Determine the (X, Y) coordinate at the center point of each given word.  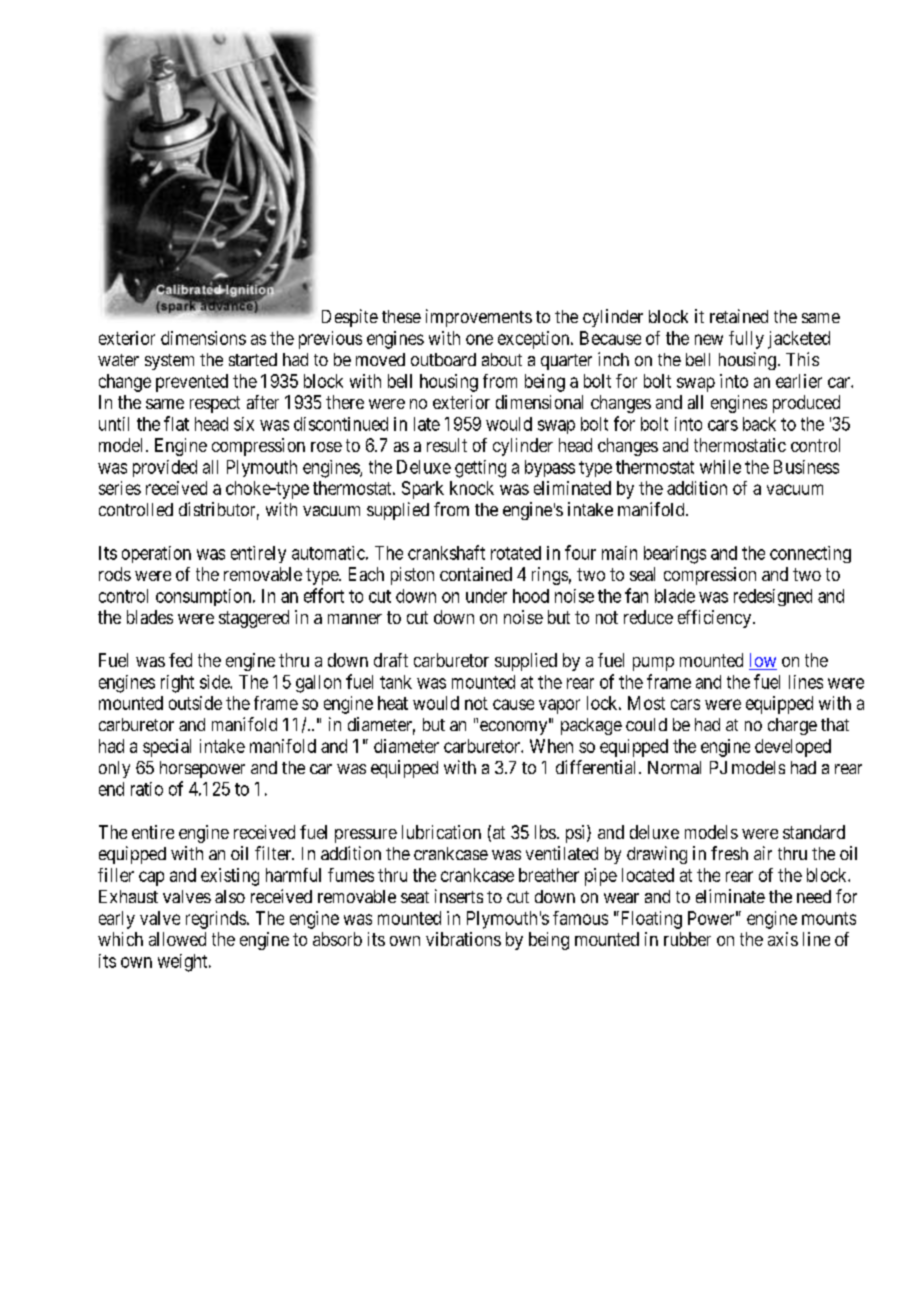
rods (115, 574)
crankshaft (446, 552)
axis (783, 939)
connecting (810, 554)
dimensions (203, 338)
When (551, 746)
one (479, 339)
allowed (177, 939)
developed (793, 748)
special (167, 748)
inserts (459, 896)
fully (746, 340)
